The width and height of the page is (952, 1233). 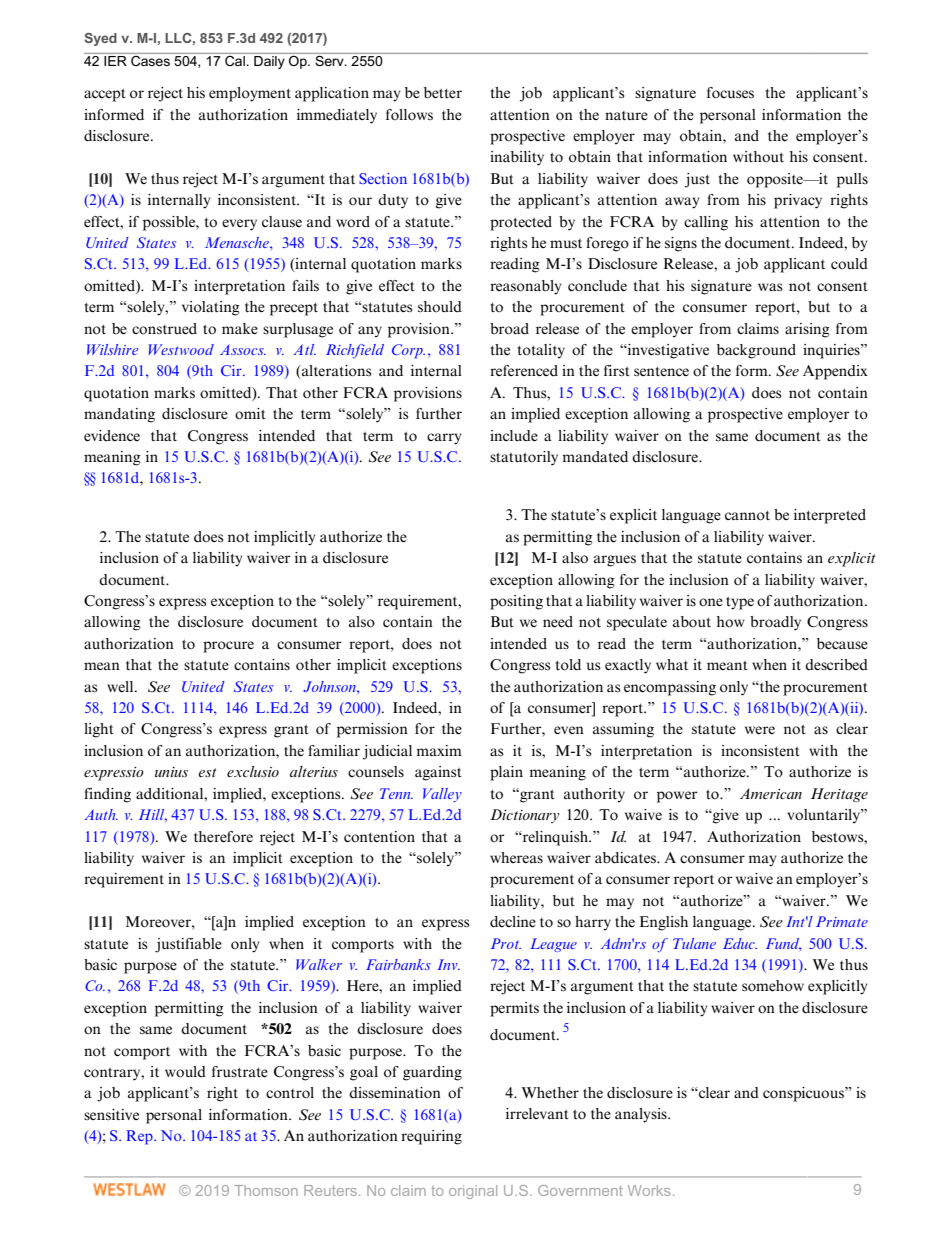 I want to click on well, so click(x=121, y=686).
